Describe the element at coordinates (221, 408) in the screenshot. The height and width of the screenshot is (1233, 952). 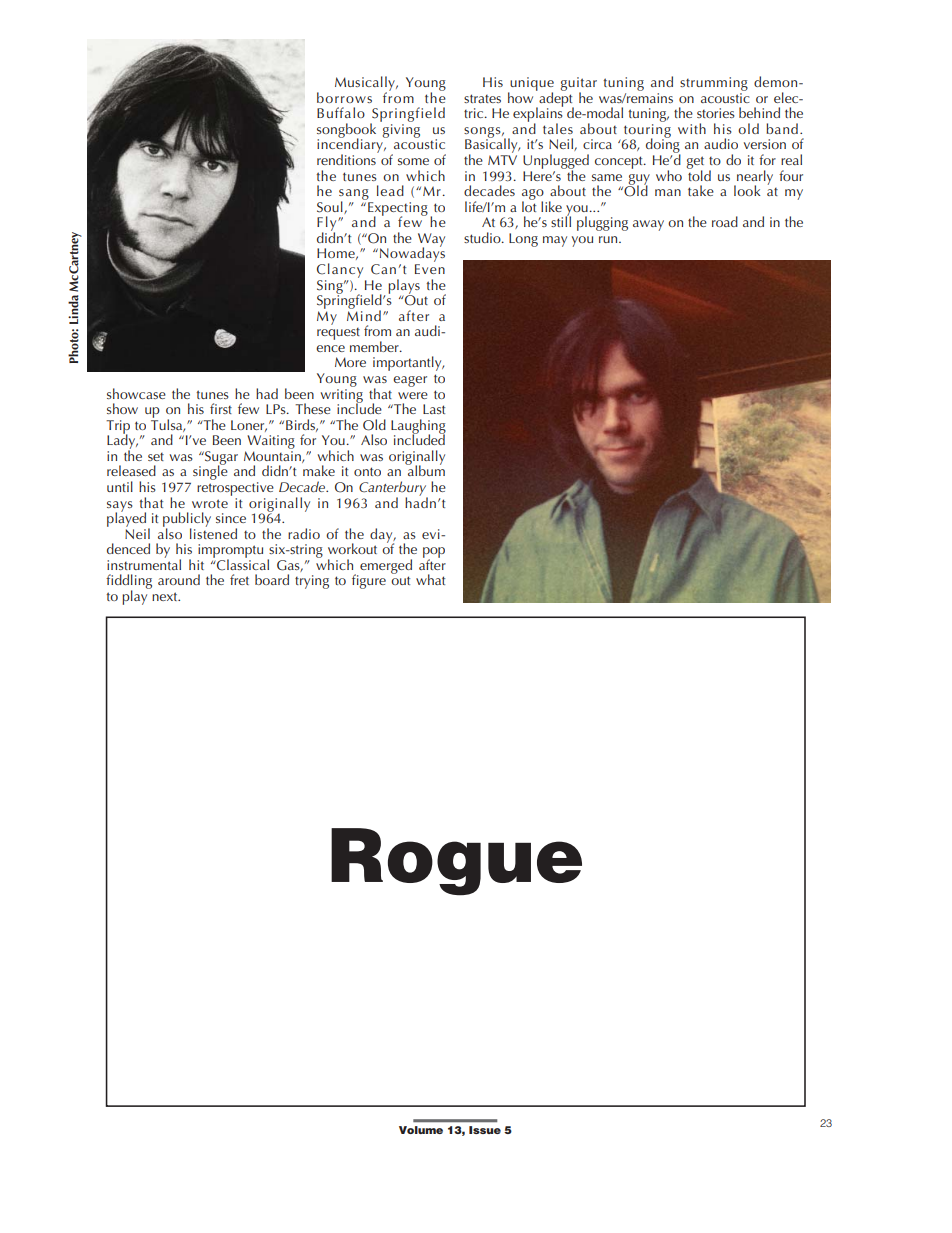
I see `first` at that location.
